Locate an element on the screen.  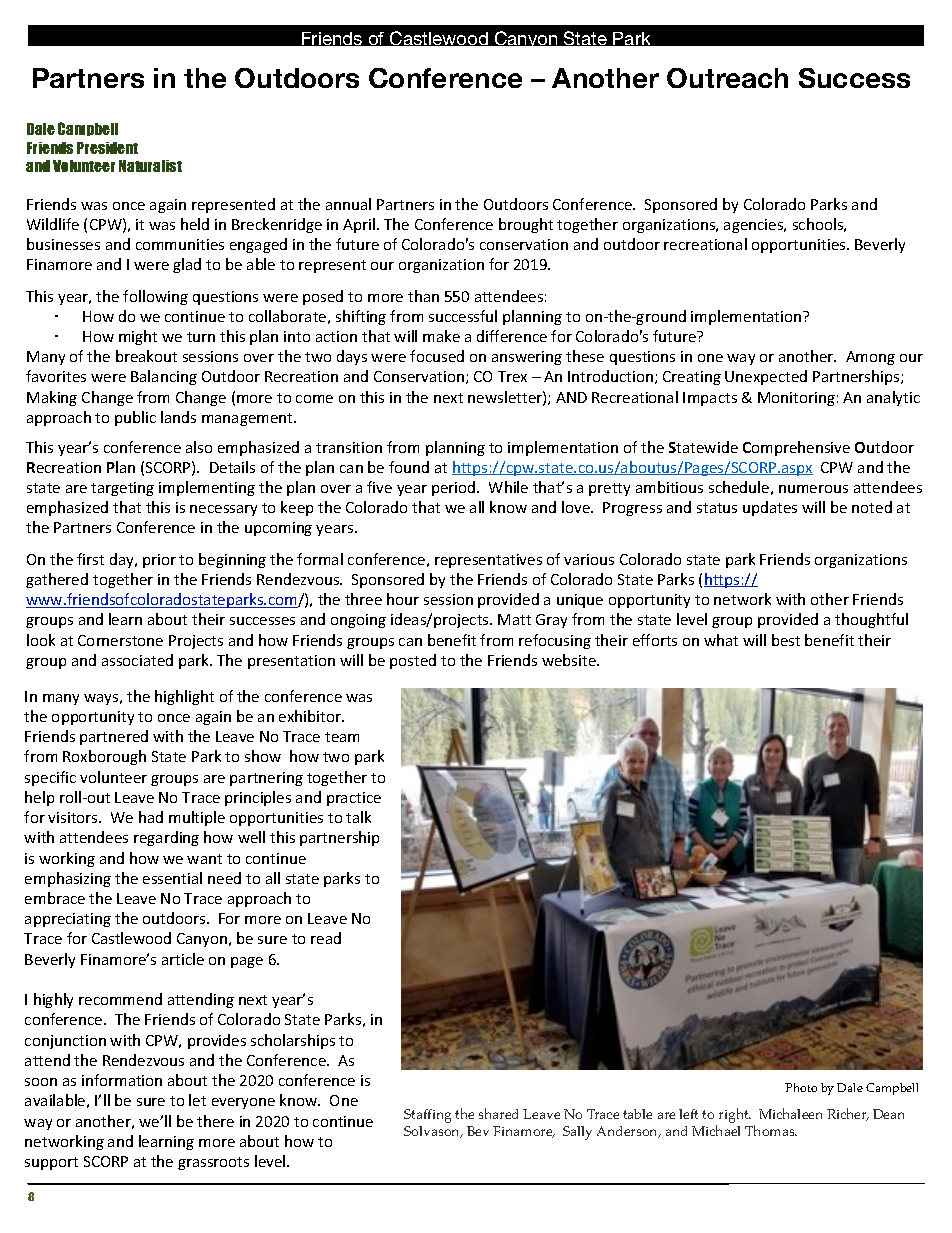
Matt is located at coordinates (514, 619).
